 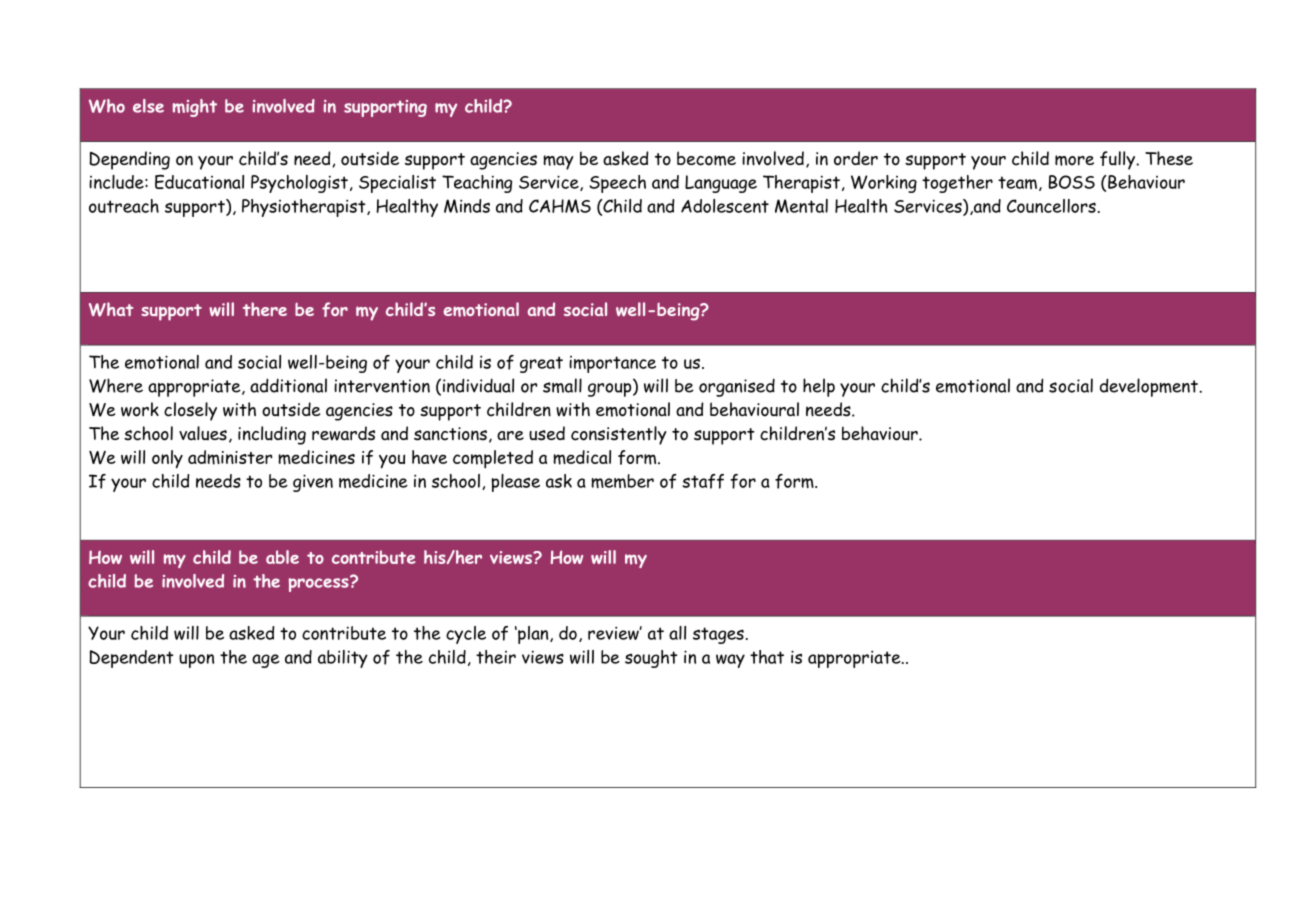 What do you see at coordinates (562, 385) in the screenshot?
I see `small` at bounding box center [562, 385].
